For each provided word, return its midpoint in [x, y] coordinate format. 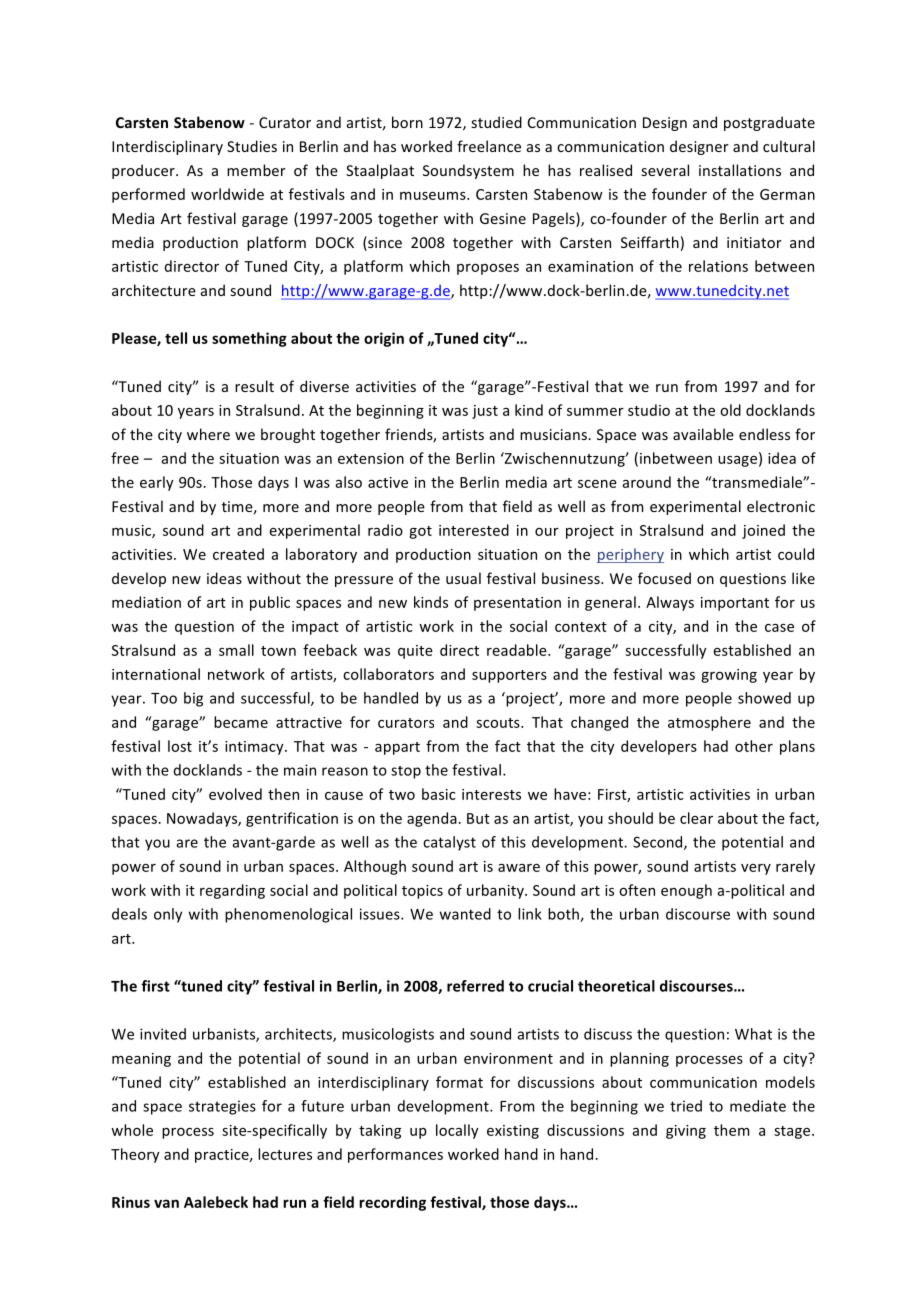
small [236, 650]
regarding [232, 891]
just [485, 412]
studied [497, 122]
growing [729, 676]
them [731, 1130]
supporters [509, 676]
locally [457, 1131]
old [730, 410]
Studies [252, 146]
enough [686, 891]
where [208, 434]
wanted [465, 914]
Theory [135, 1155]
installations [740, 170]
